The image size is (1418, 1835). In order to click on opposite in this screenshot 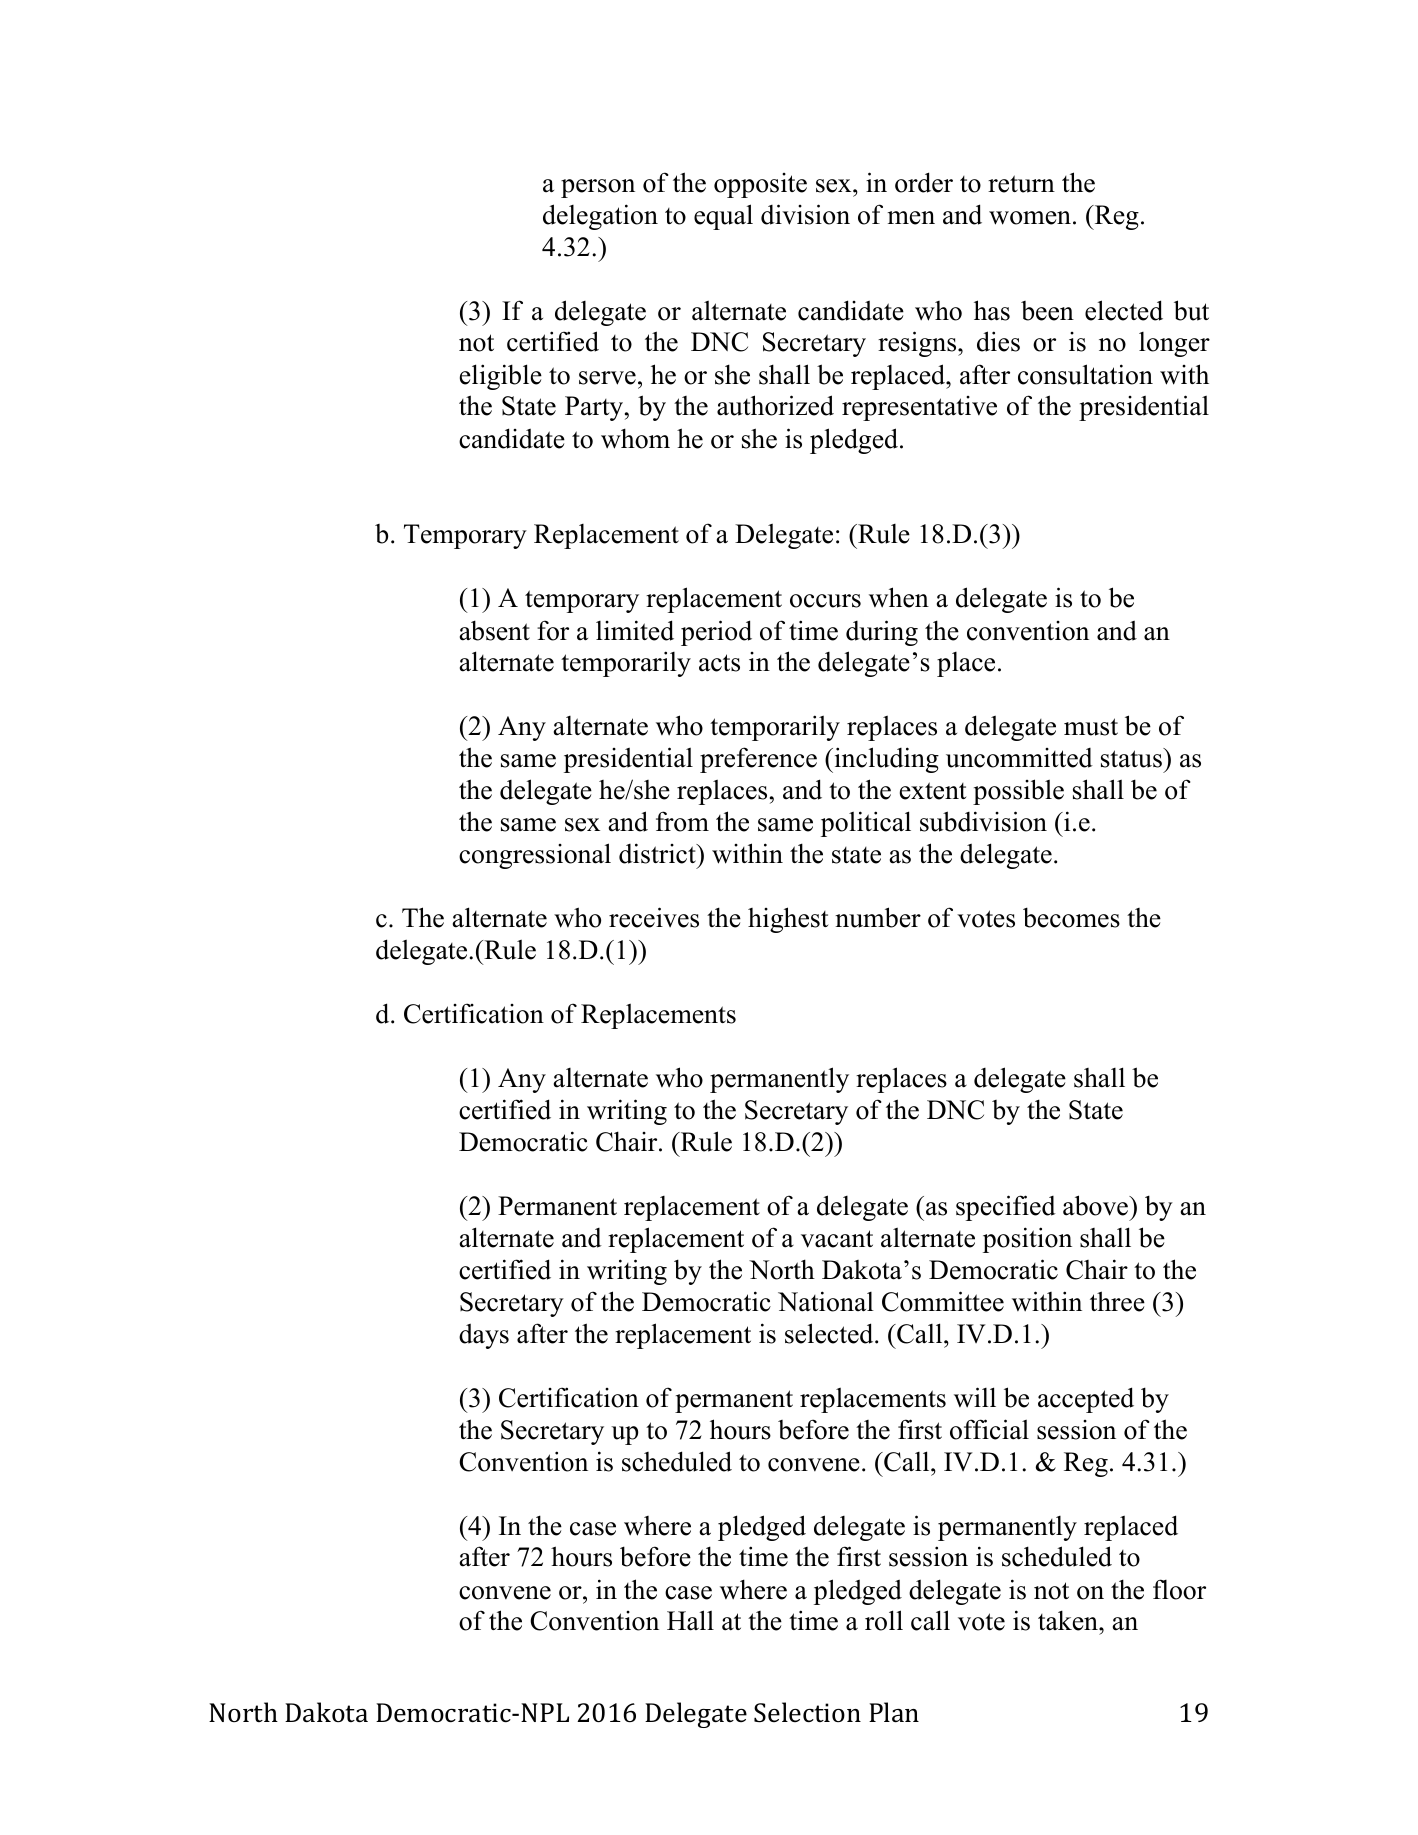, I will do `click(760, 185)`.
